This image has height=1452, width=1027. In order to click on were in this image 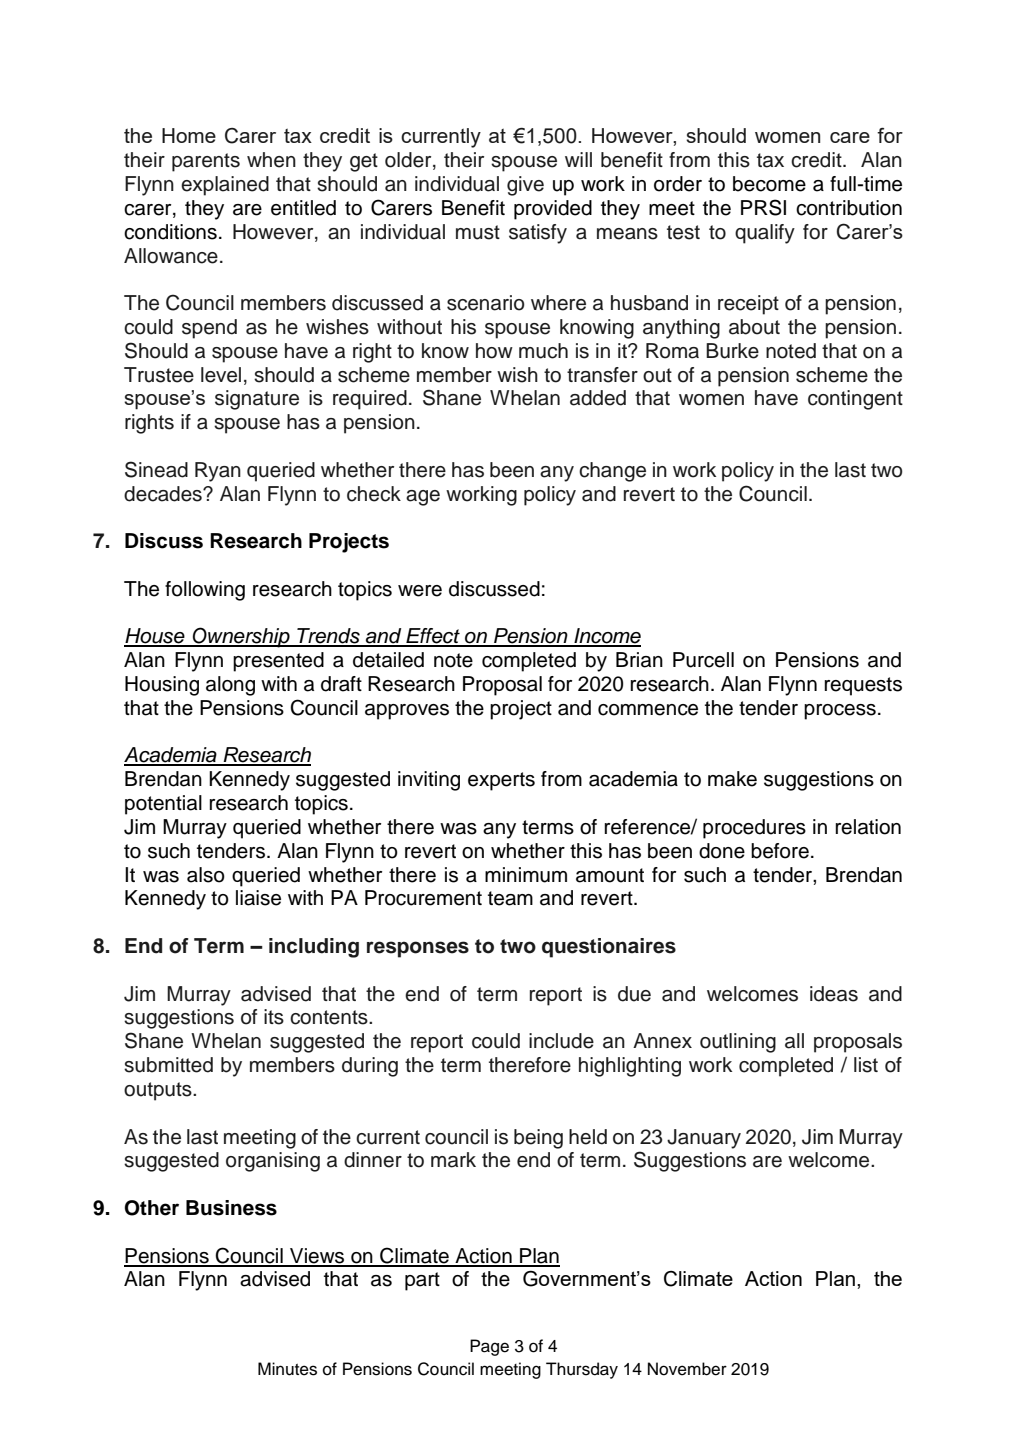, I will do `click(420, 591)`.
